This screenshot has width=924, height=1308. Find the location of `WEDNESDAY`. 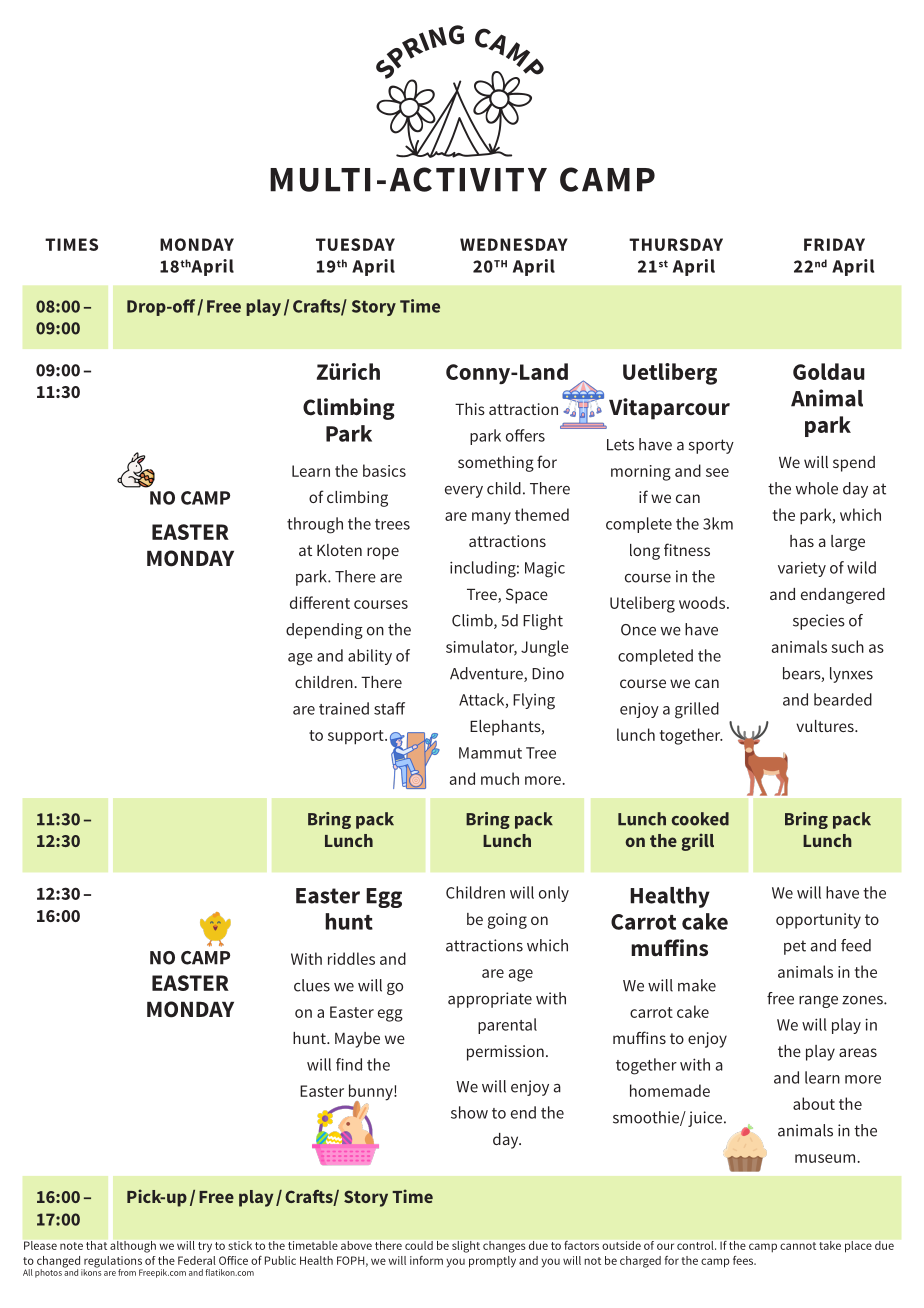

WEDNESDAY is located at coordinates (514, 244).
